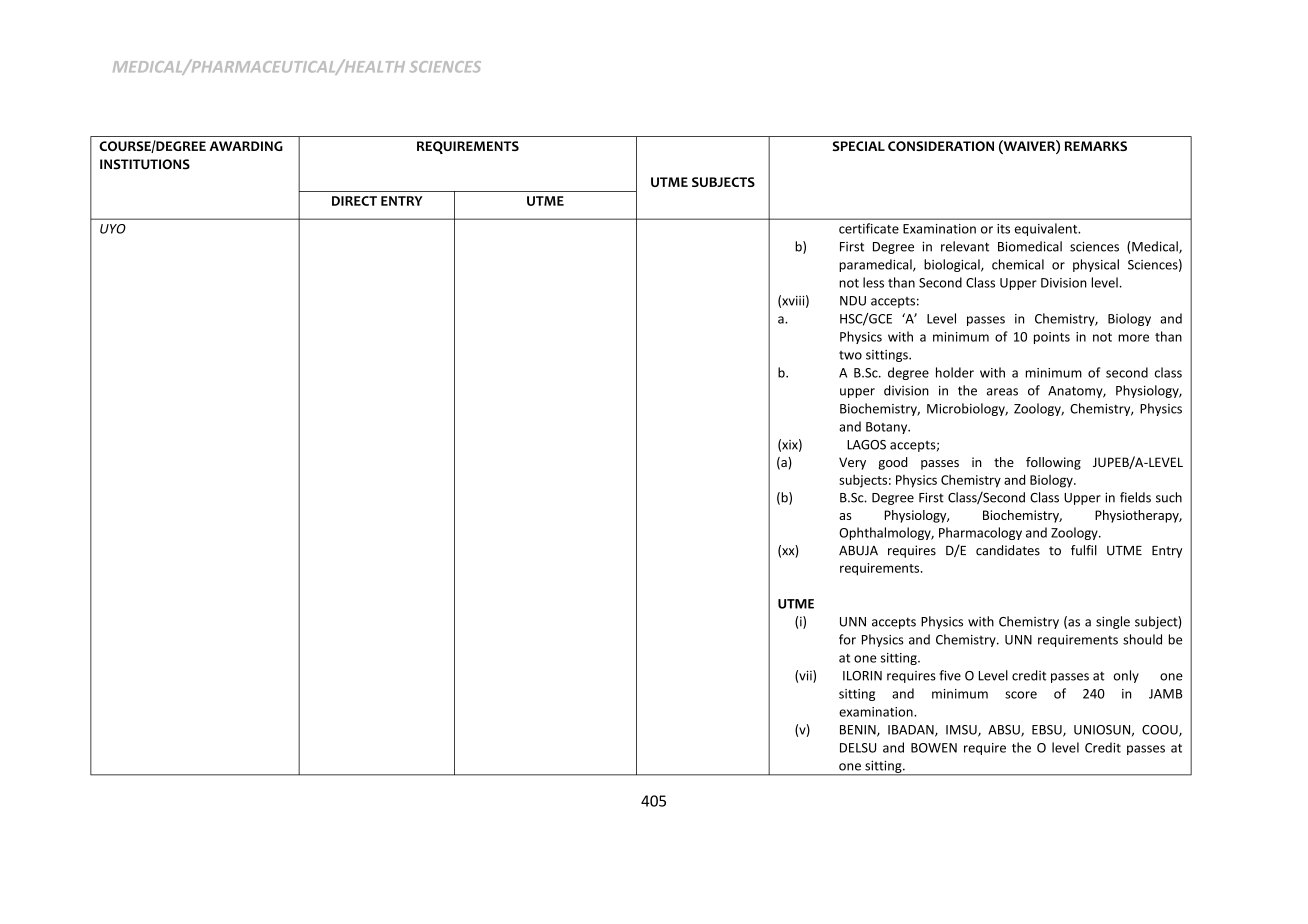 This image has width=1308, height=924. What do you see at coordinates (1084, 550) in the image?
I see `fulfil` at bounding box center [1084, 550].
